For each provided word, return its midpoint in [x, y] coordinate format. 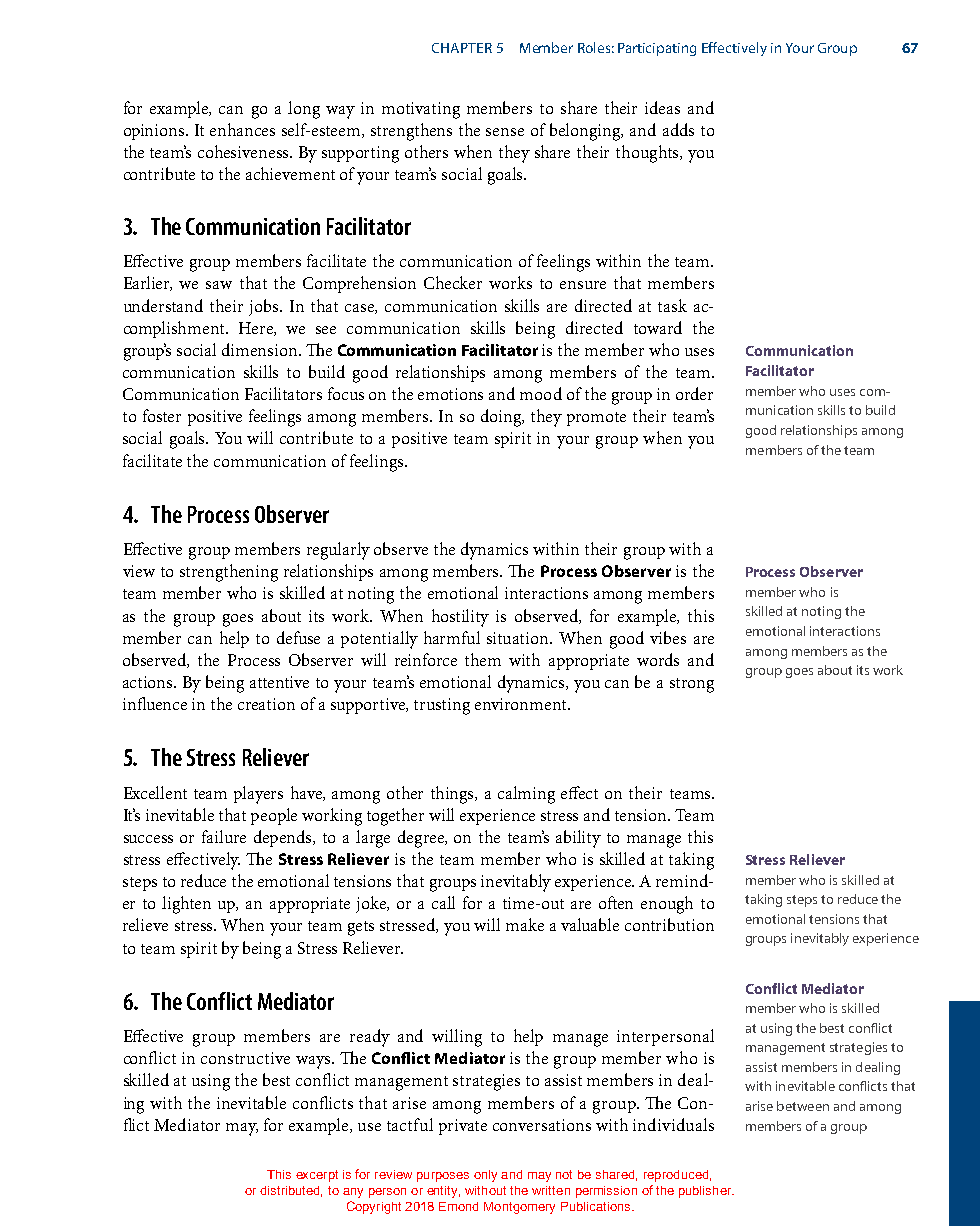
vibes [668, 637]
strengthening [229, 573]
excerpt [317, 1176]
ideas [662, 107]
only [485, 1176]
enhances [242, 129]
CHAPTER [462, 48]
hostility [460, 618]
